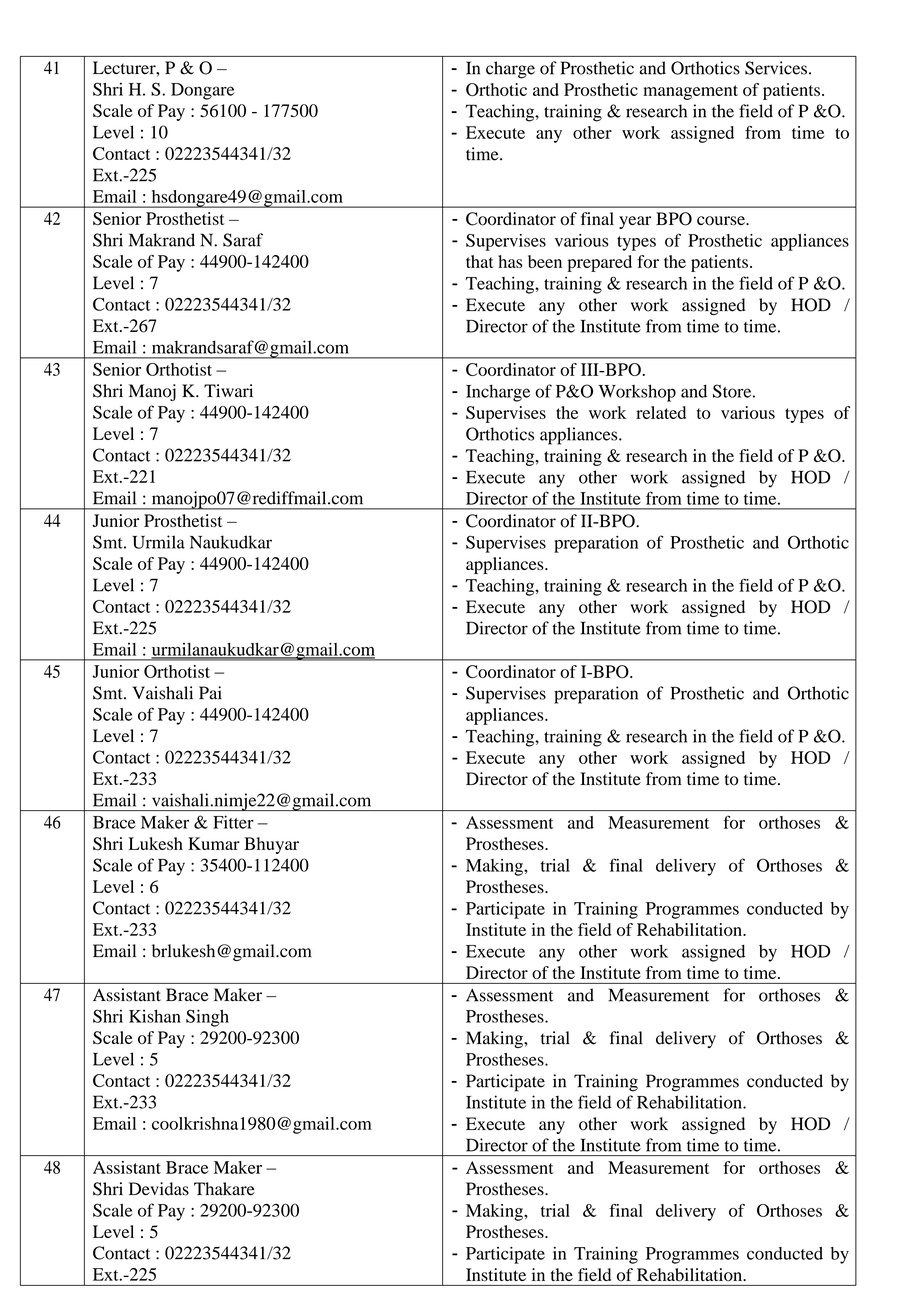 This screenshot has width=924, height=1307. I want to click on management, so click(690, 92).
